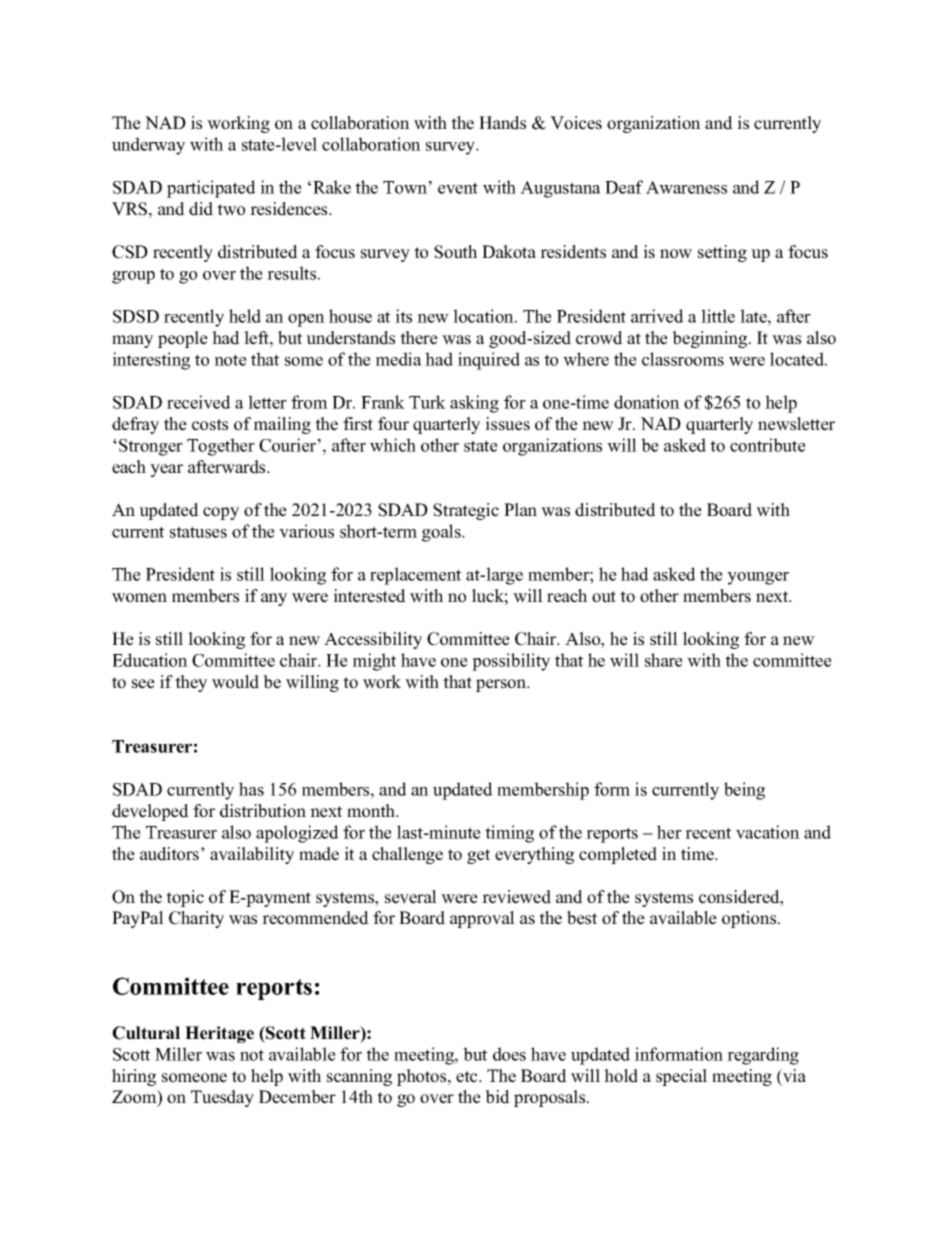 Image resolution: width=952 pixels, height=1233 pixels. What do you see at coordinates (211, 189) in the page?
I see `participated` at bounding box center [211, 189].
